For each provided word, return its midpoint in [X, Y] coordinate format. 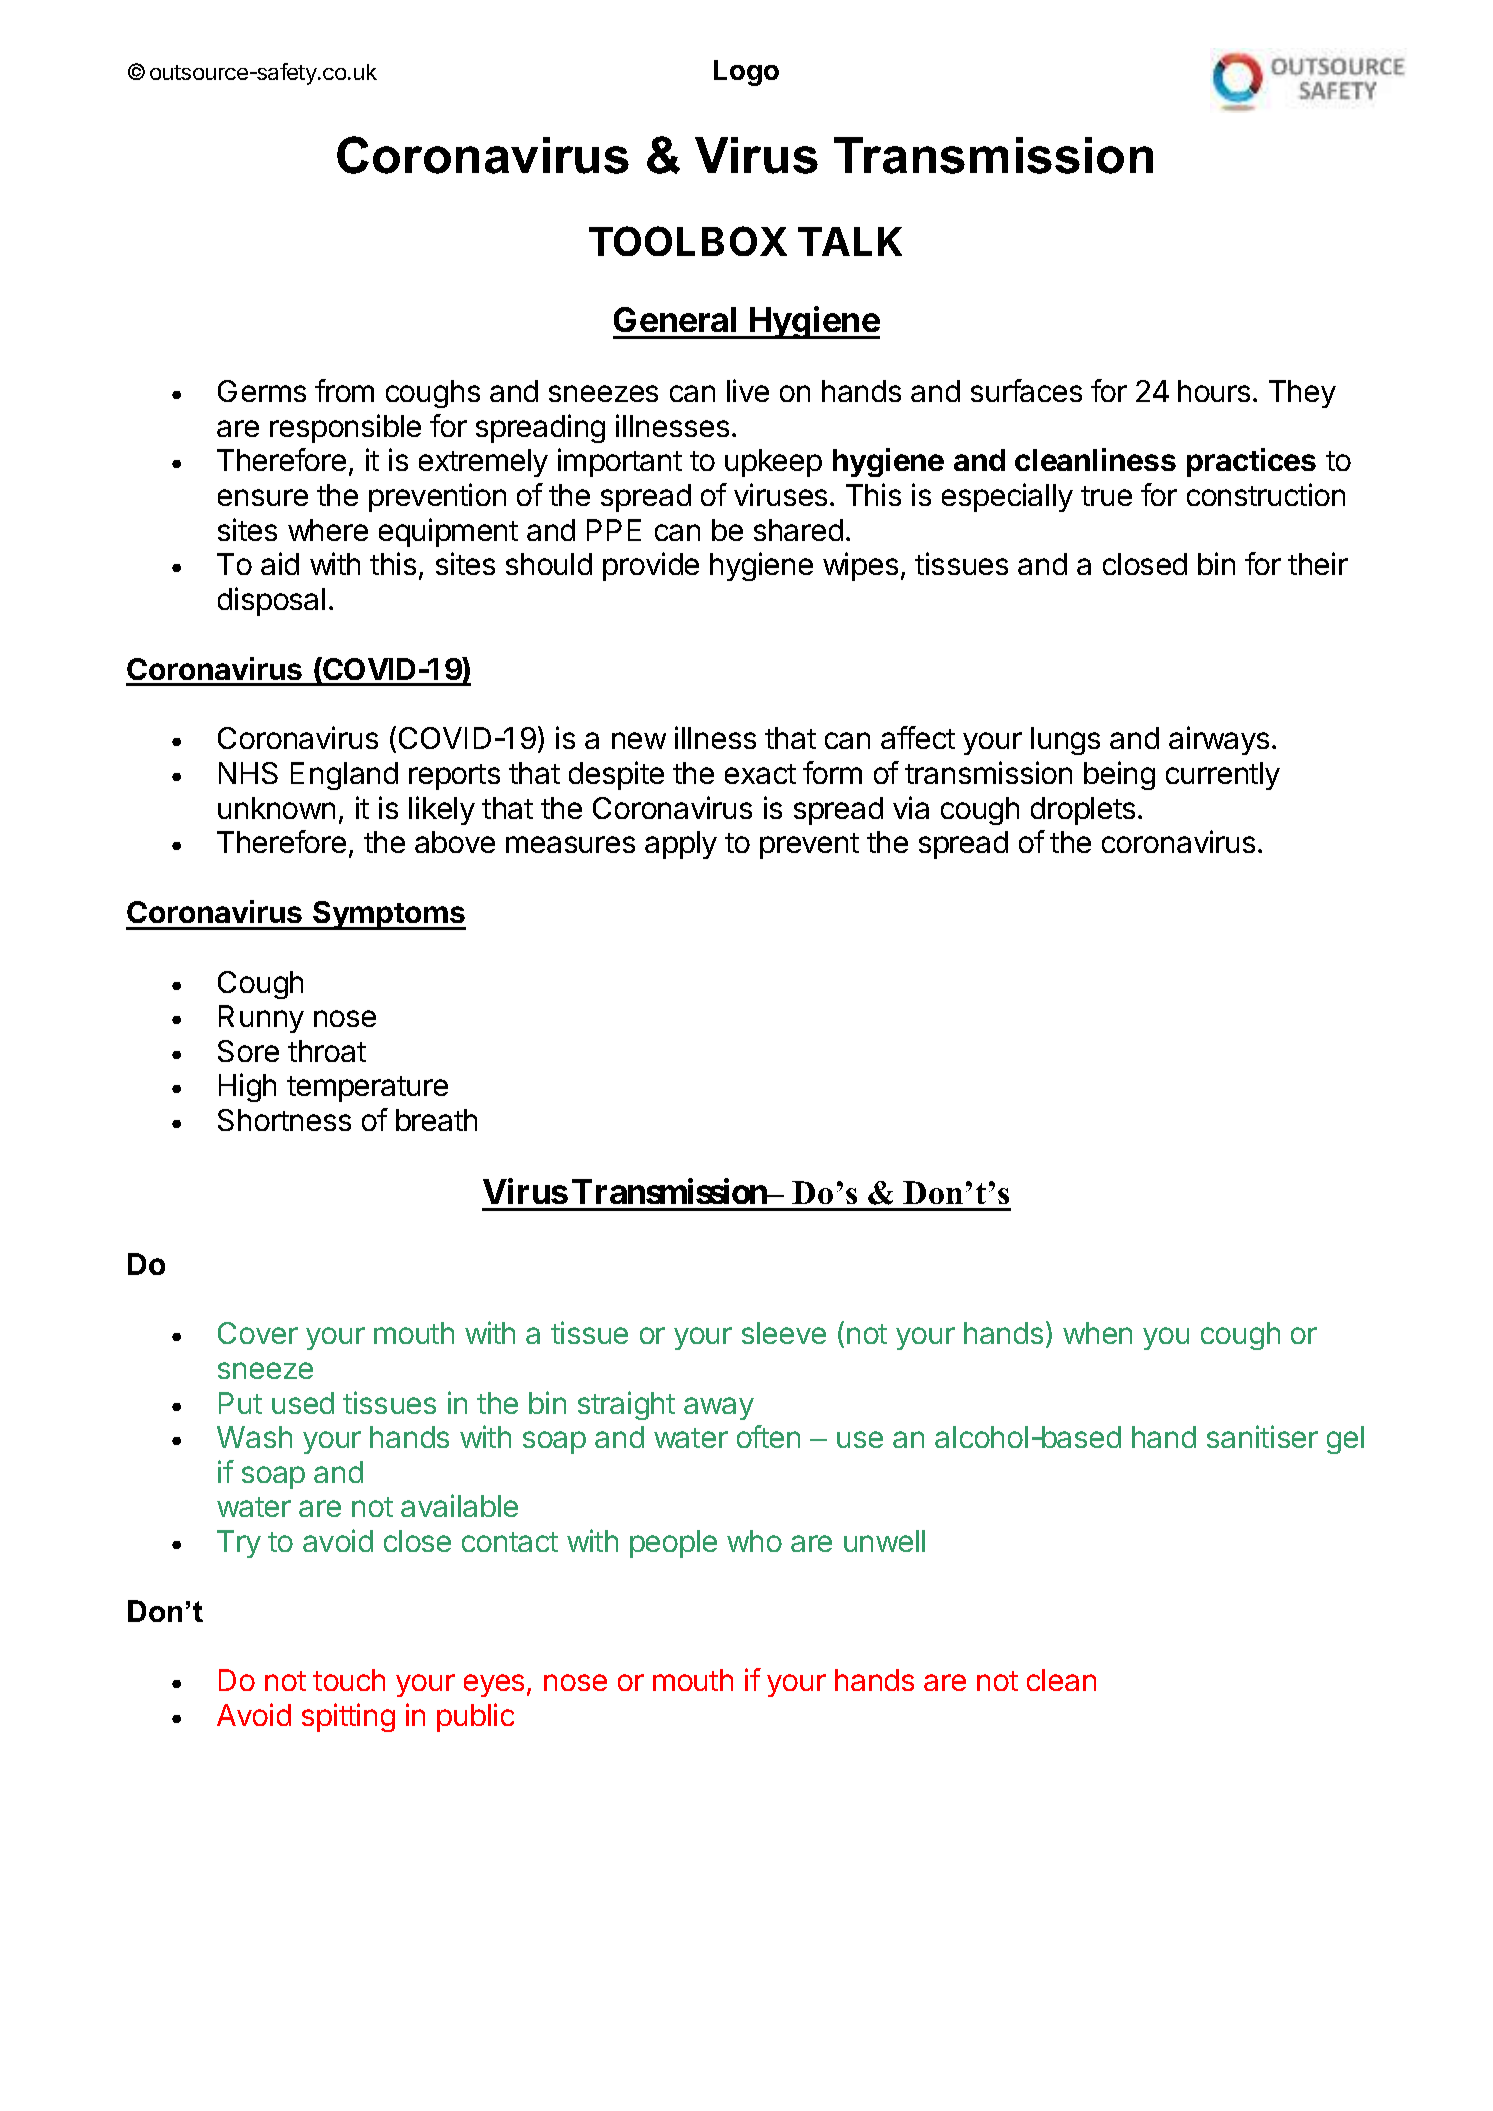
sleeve [784, 1333]
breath [436, 1120]
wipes [860, 566]
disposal [271, 601]
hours [1214, 391]
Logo [746, 73]
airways [1219, 740]
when [1097, 1333]
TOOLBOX [688, 241]
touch [349, 1680]
